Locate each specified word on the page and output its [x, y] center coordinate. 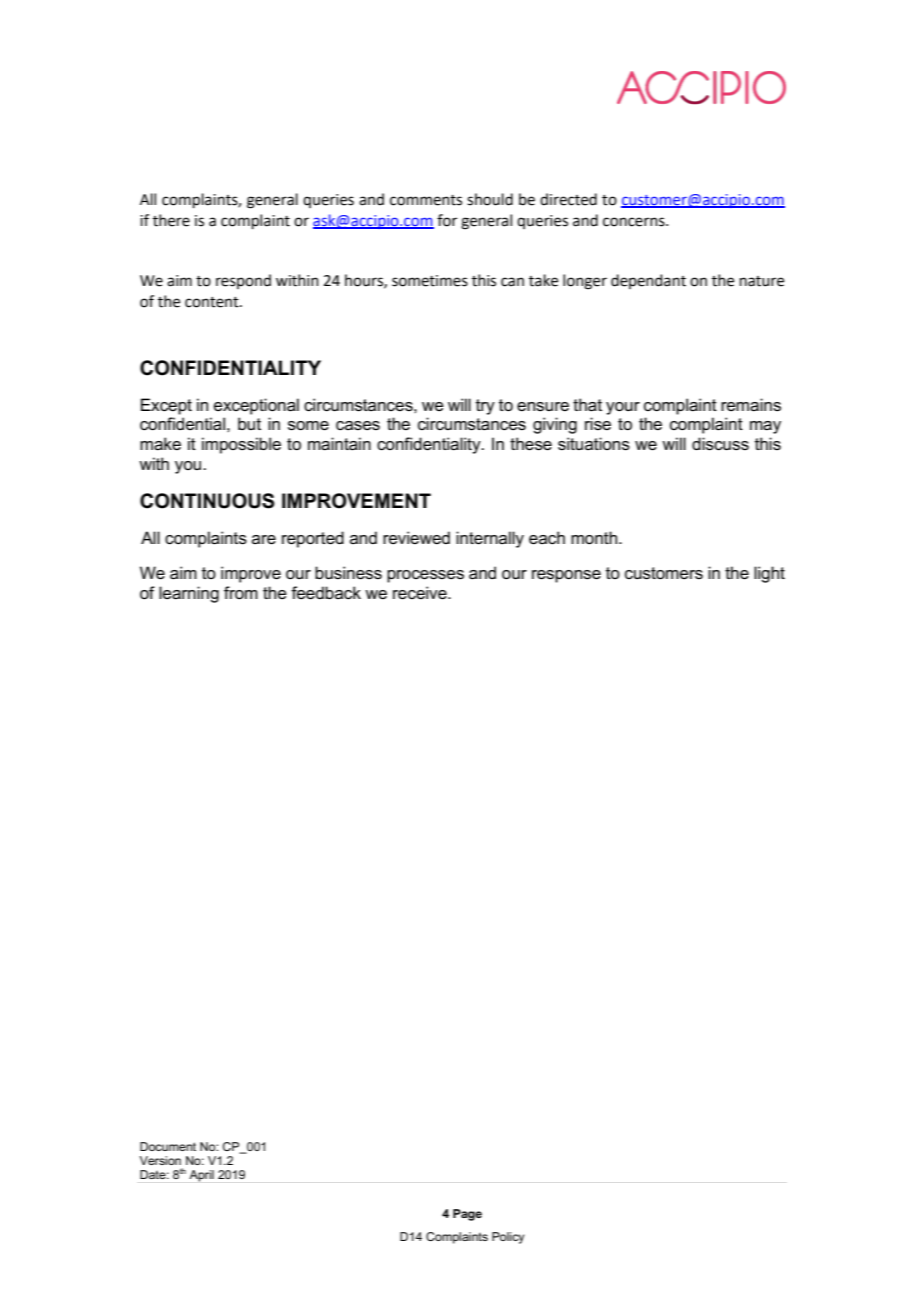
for [447, 220]
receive [421, 593]
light [769, 574]
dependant [648, 281]
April [201, 1176]
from [241, 592]
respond [243, 281]
